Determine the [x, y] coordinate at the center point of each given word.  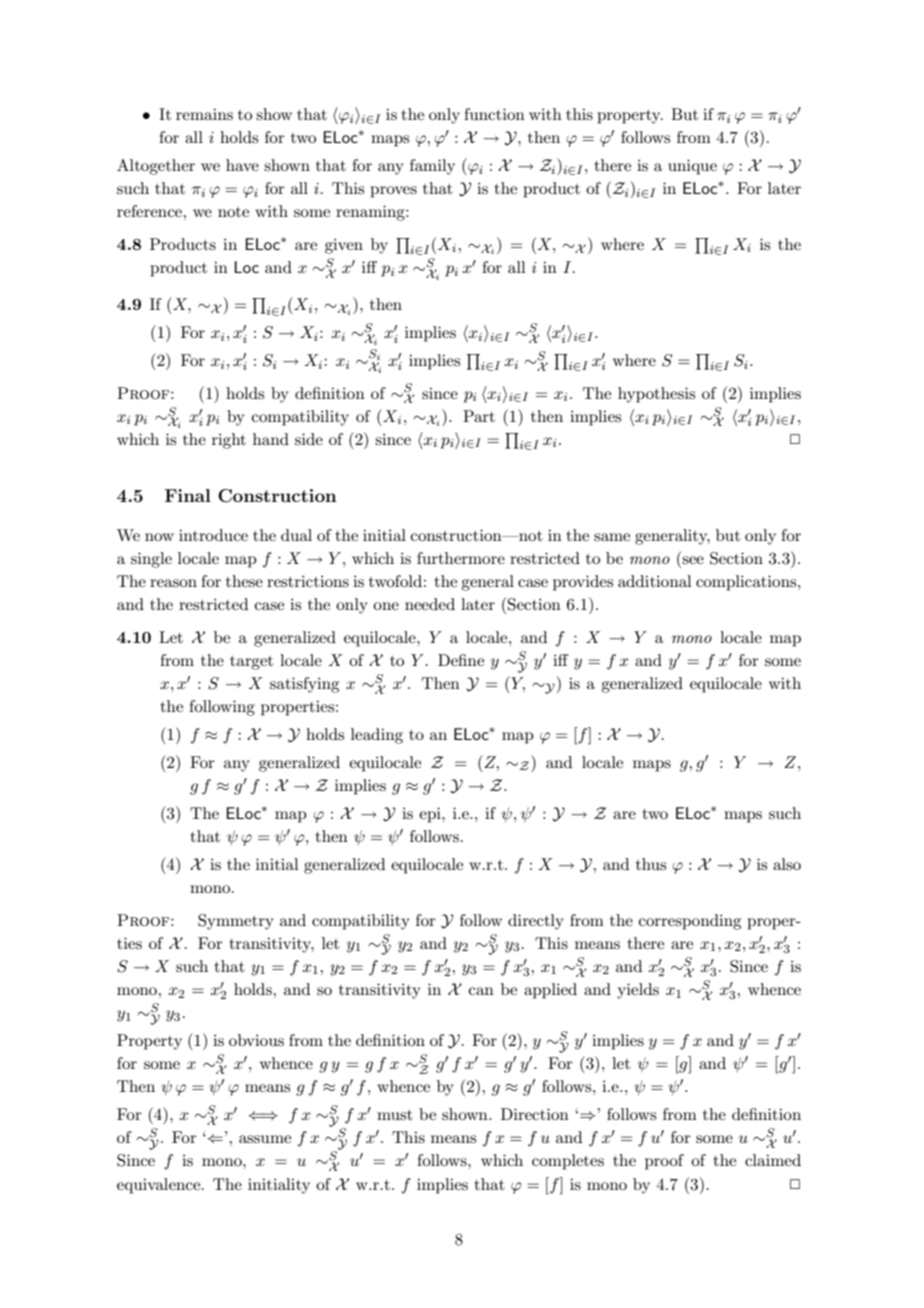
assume [265, 1139]
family [432, 167]
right [229, 441]
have [242, 165]
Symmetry [236, 922]
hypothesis [656, 395]
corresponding [690, 922]
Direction [535, 1114]
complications [747, 583]
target [251, 663]
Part [479, 416]
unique [692, 167]
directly [536, 922]
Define [461, 660]
